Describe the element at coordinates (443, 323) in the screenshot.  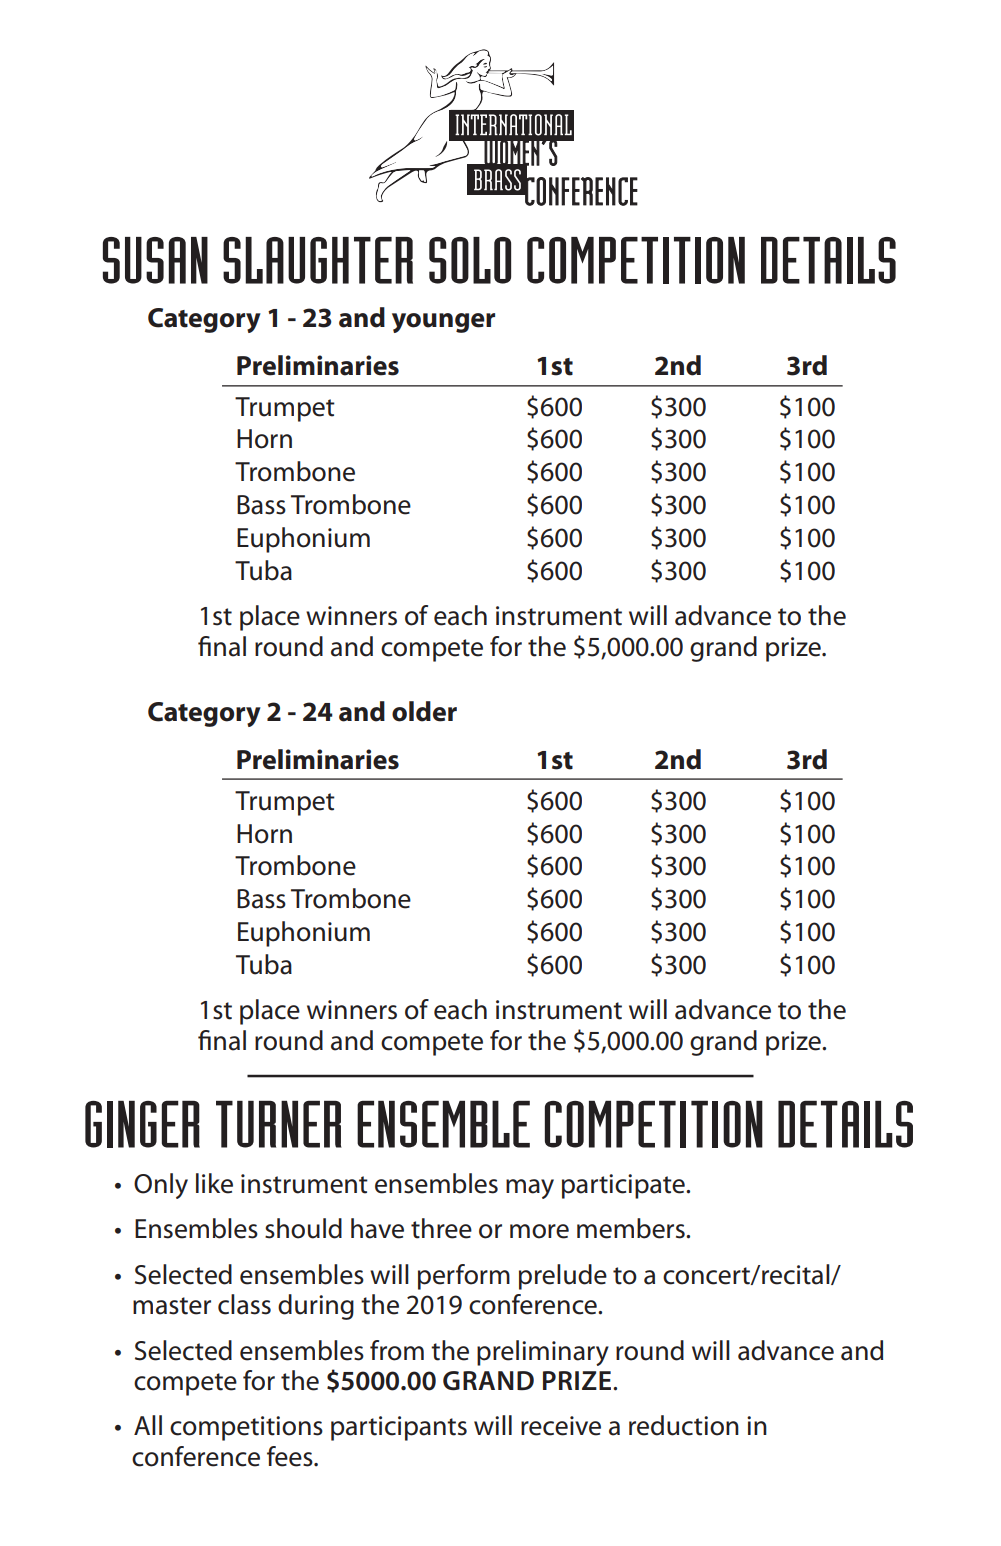
I see `younger` at that location.
